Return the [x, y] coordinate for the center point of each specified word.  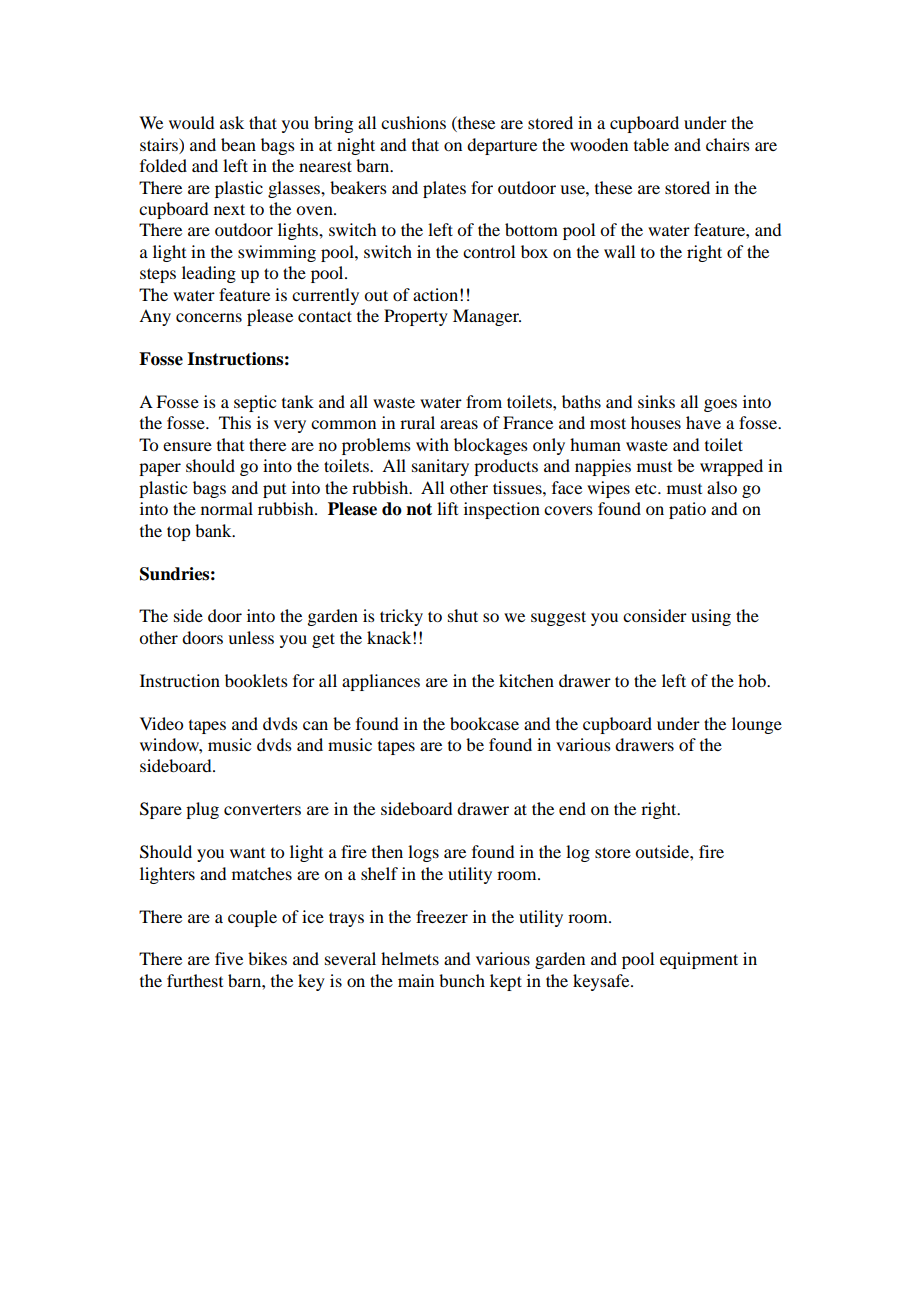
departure [502, 146]
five [229, 958]
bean [238, 144]
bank [214, 530]
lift [447, 508]
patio [687, 510]
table [651, 144]
